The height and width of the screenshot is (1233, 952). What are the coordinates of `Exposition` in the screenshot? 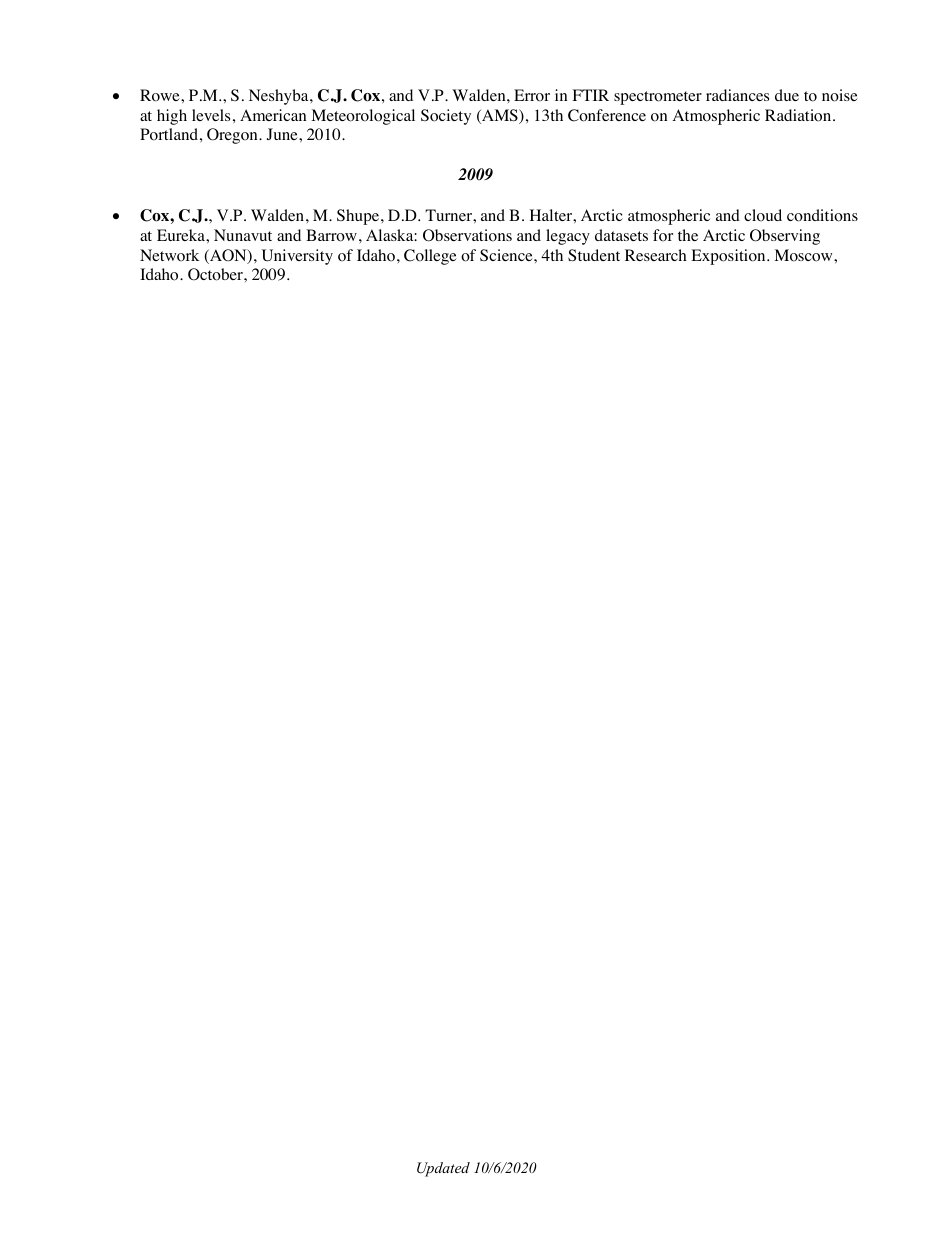 It's located at (729, 257).
